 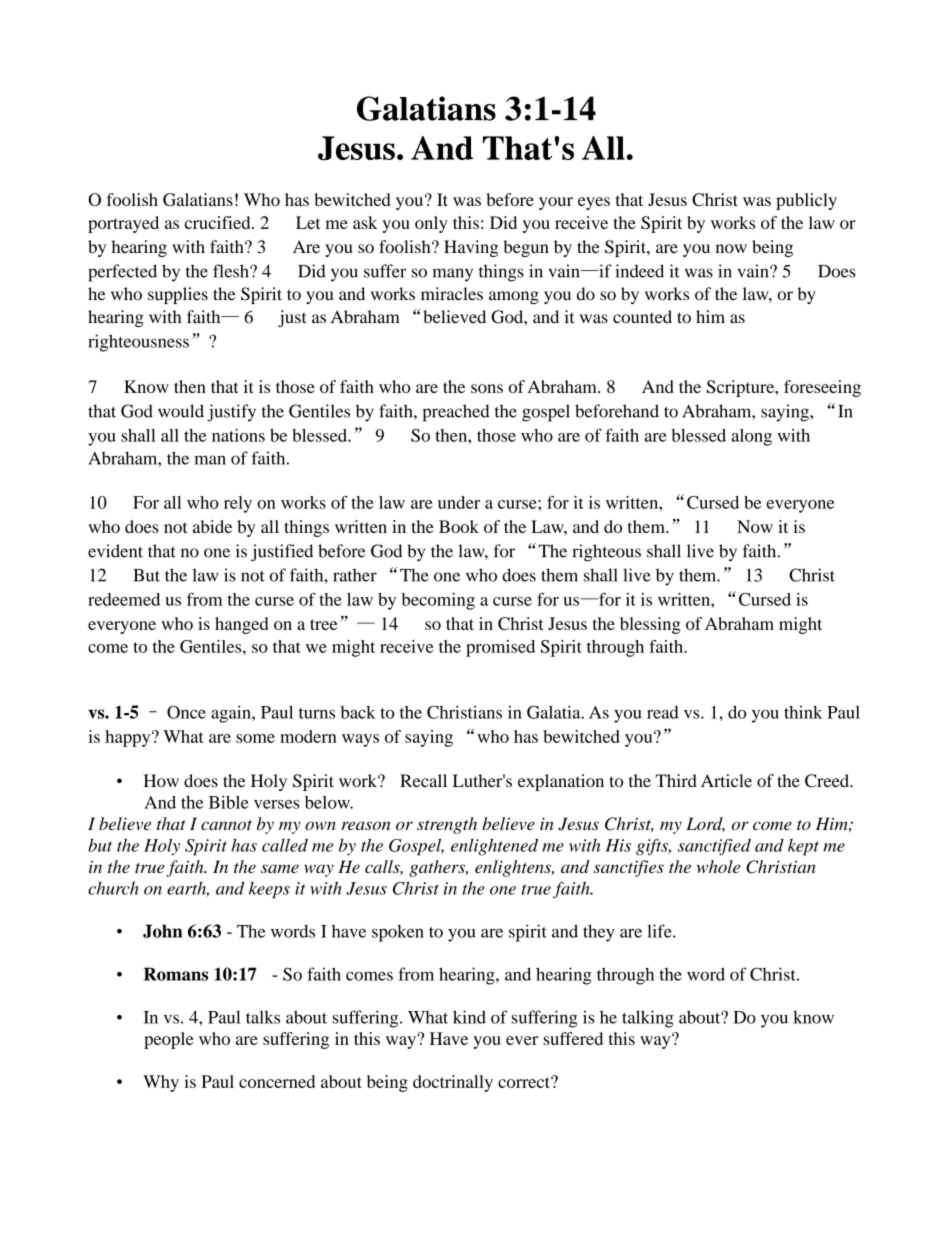 I want to click on crucified, so click(x=219, y=222).
